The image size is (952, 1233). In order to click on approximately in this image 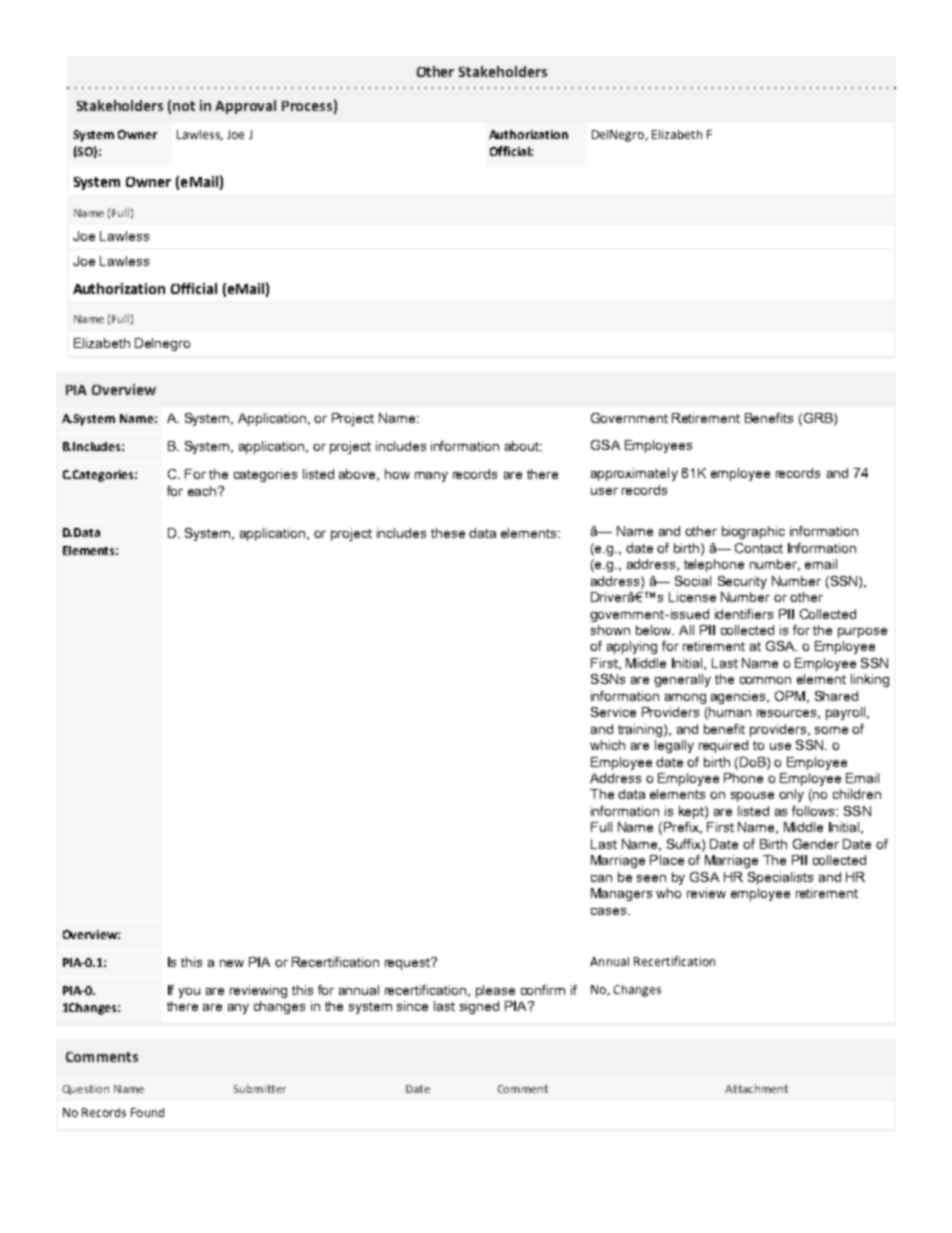, I will do `click(634, 474)`.
